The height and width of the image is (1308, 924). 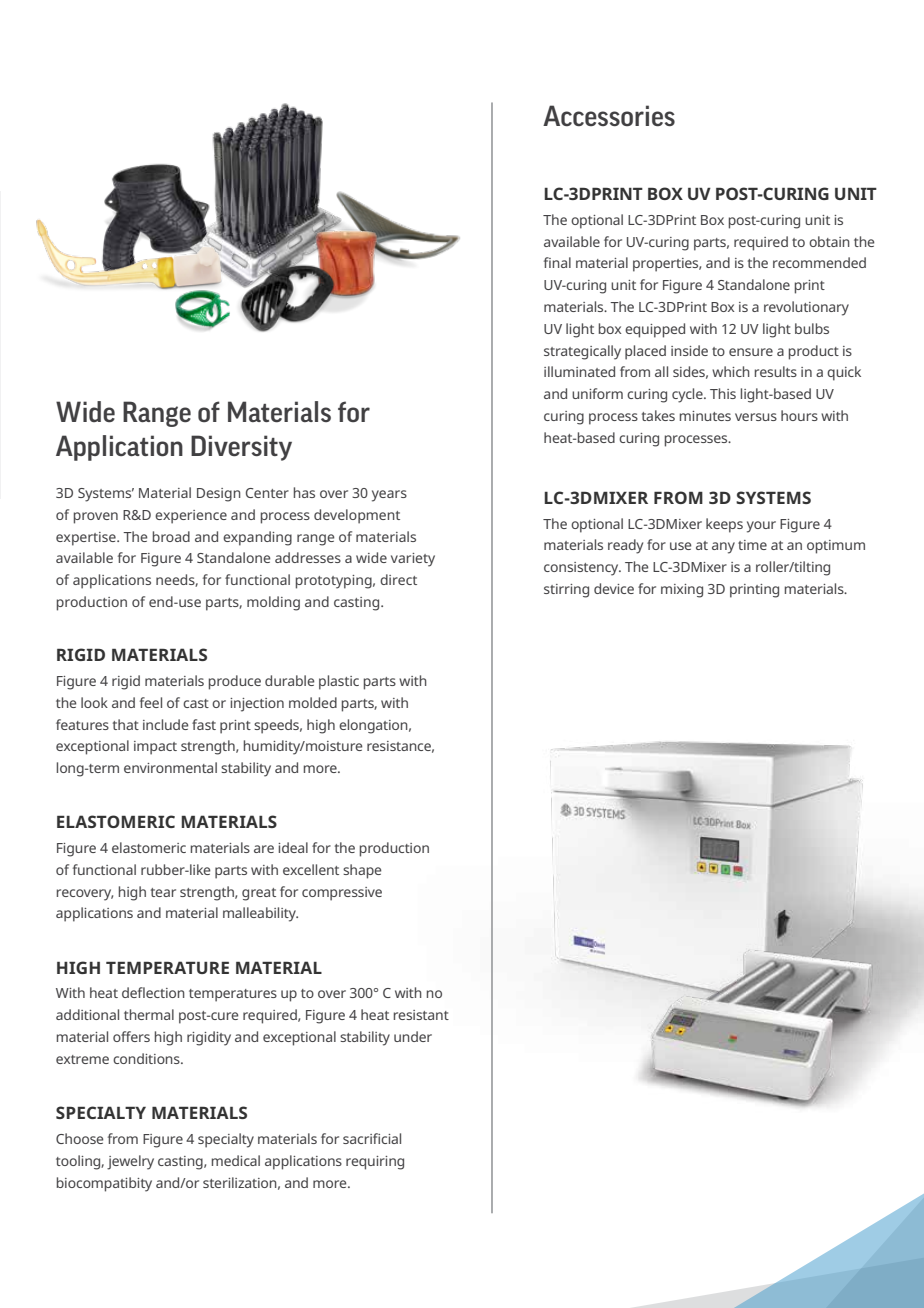 I want to click on obtain, so click(x=829, y=241).
